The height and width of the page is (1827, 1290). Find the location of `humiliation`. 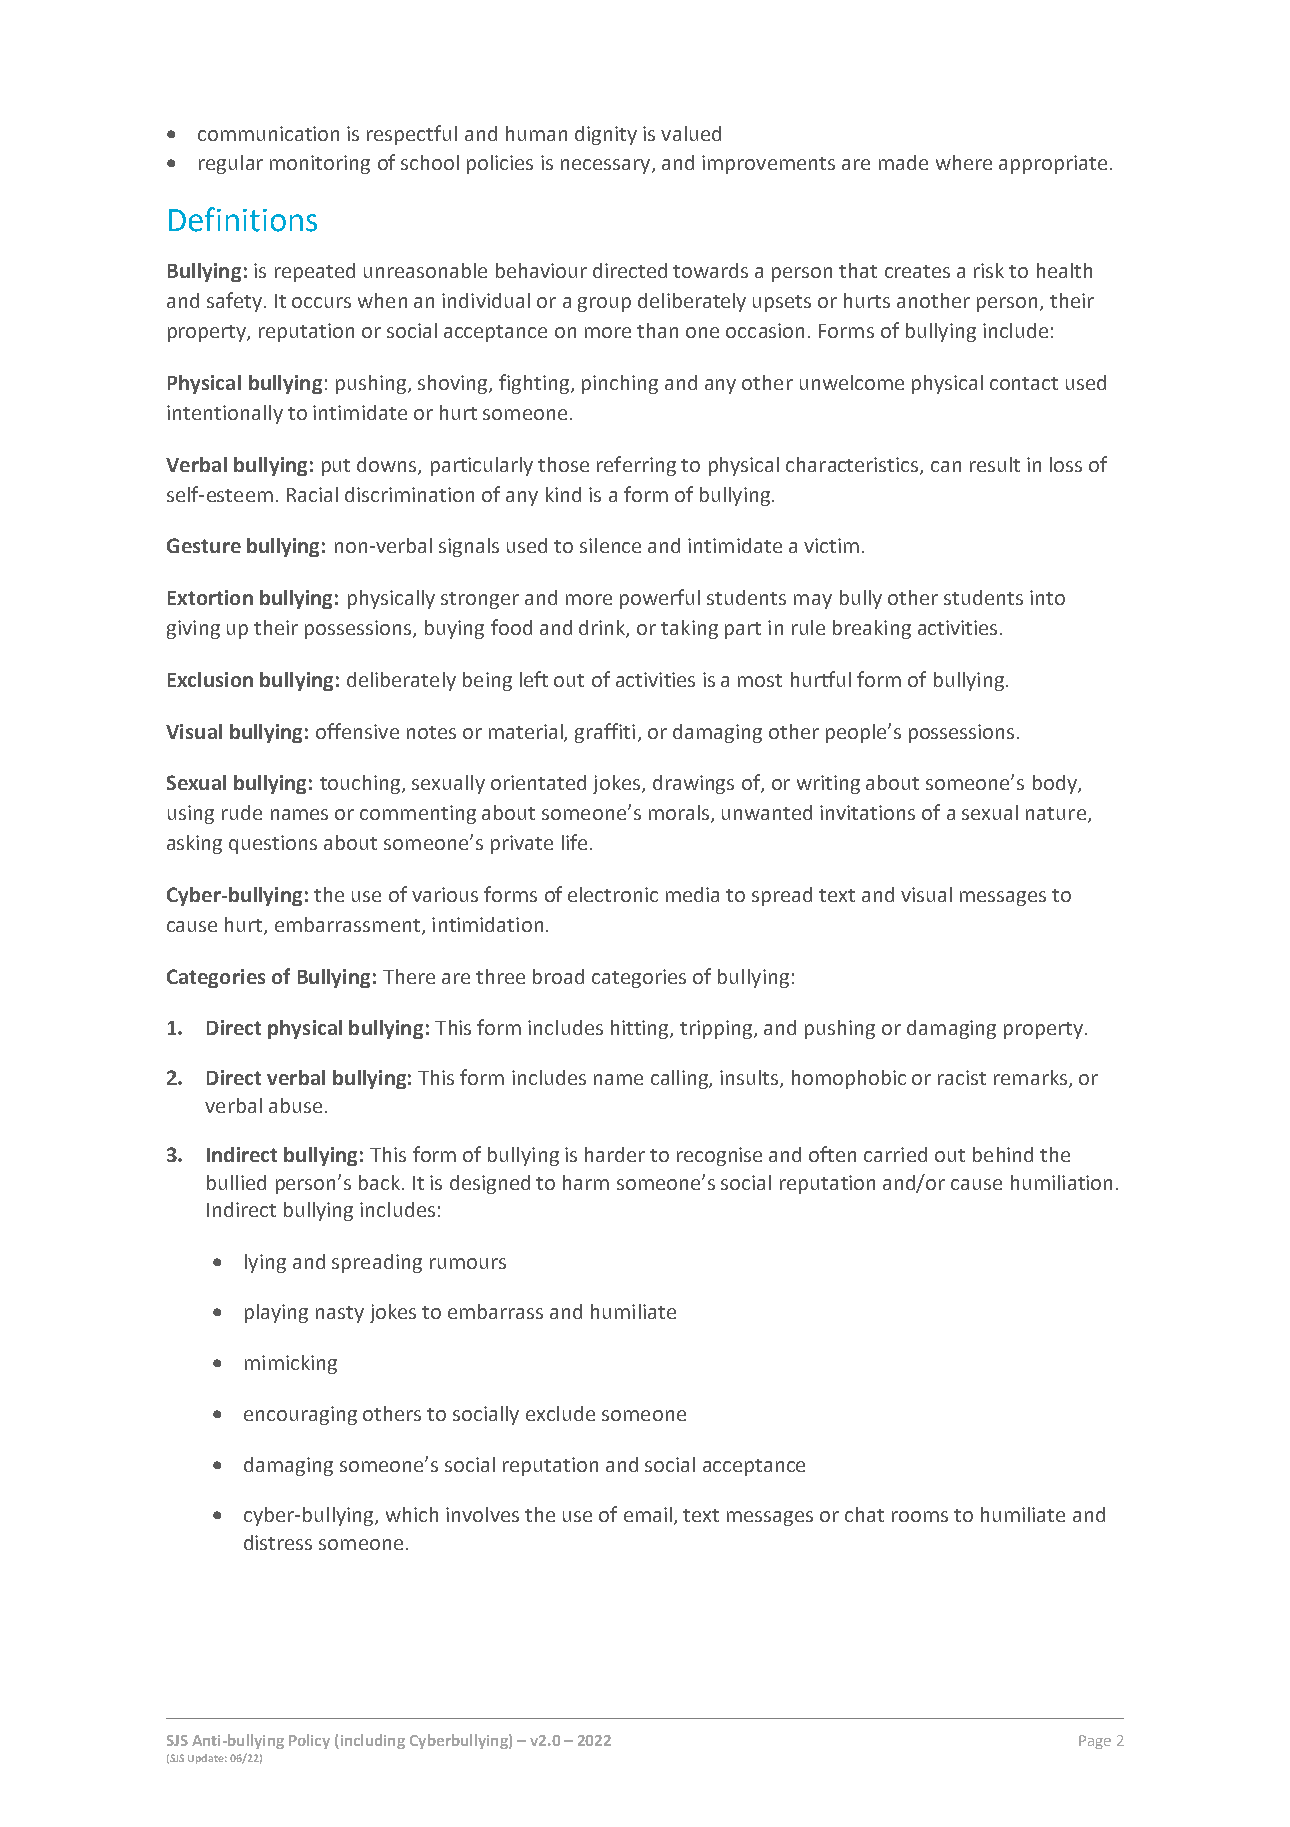

humiliation is located at coordinates (1061, 1182).
